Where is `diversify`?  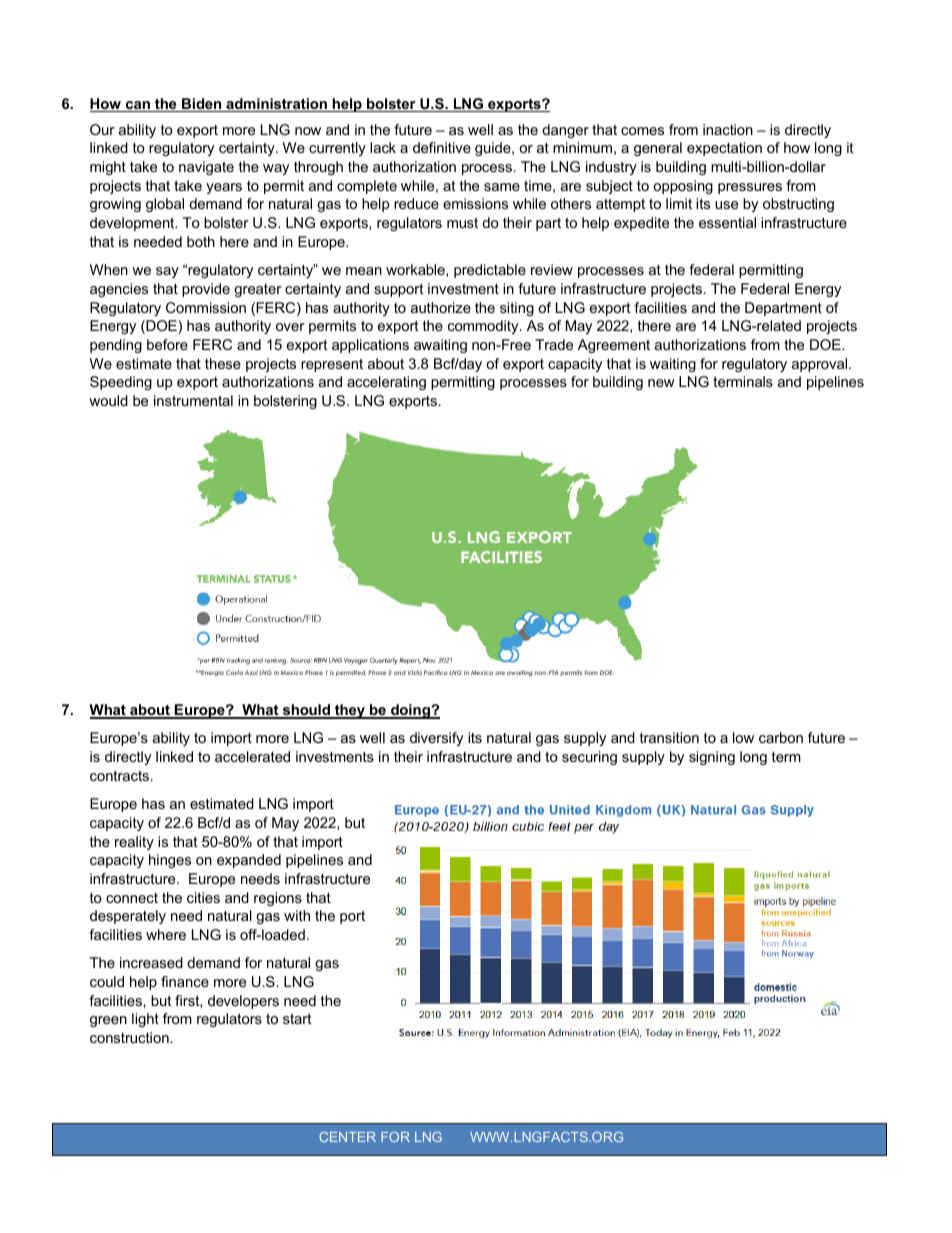
diversify is located at coordinates (436, 739).
